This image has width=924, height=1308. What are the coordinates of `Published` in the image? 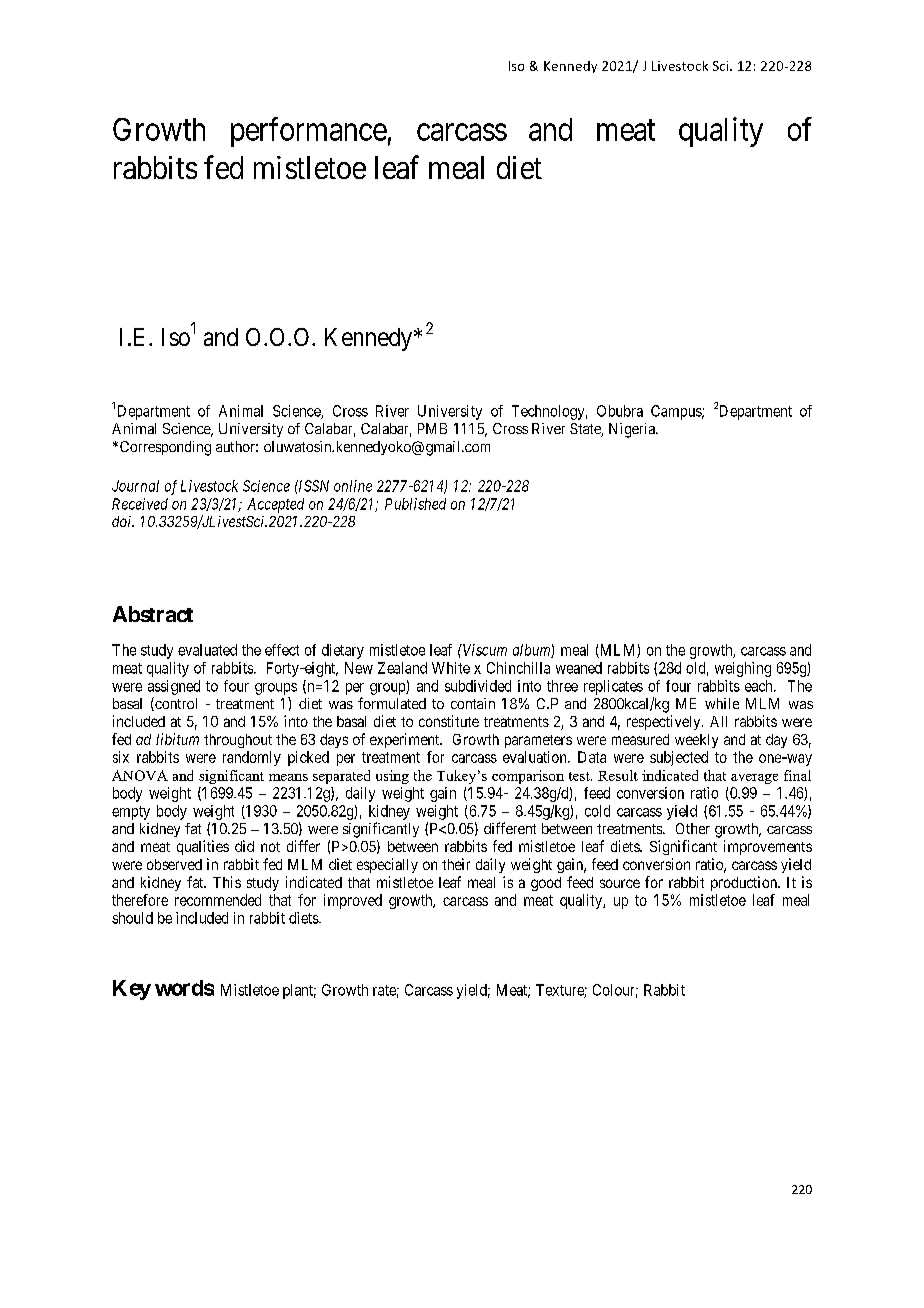 It's located at (415, 504).
